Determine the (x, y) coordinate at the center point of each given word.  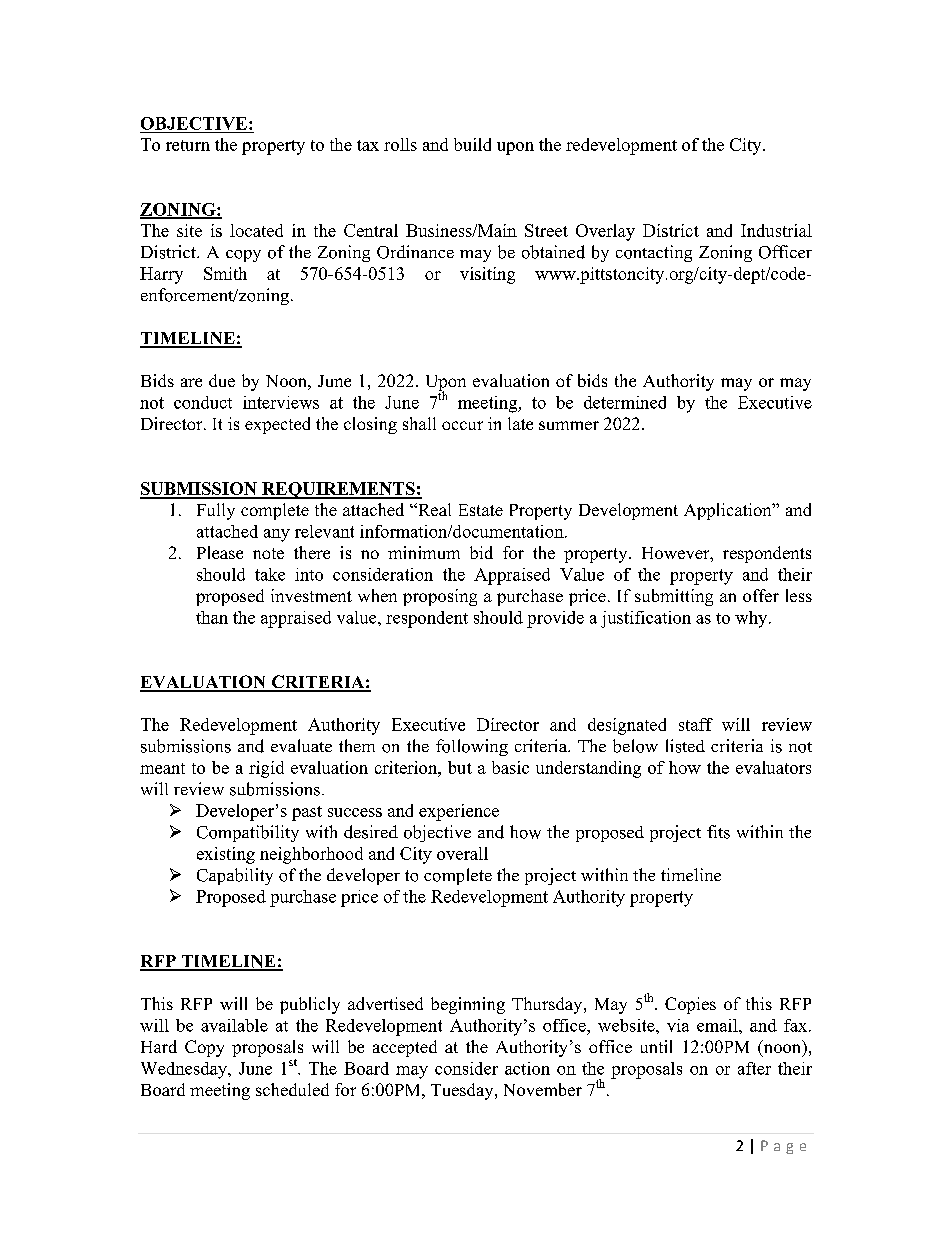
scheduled (292, 1089)
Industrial (776, 230)
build (472, 144)
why (752, 619)
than (212, 617)
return (188, 145)
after (754, 1068)
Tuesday (463, 1091)
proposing (440, 597)
